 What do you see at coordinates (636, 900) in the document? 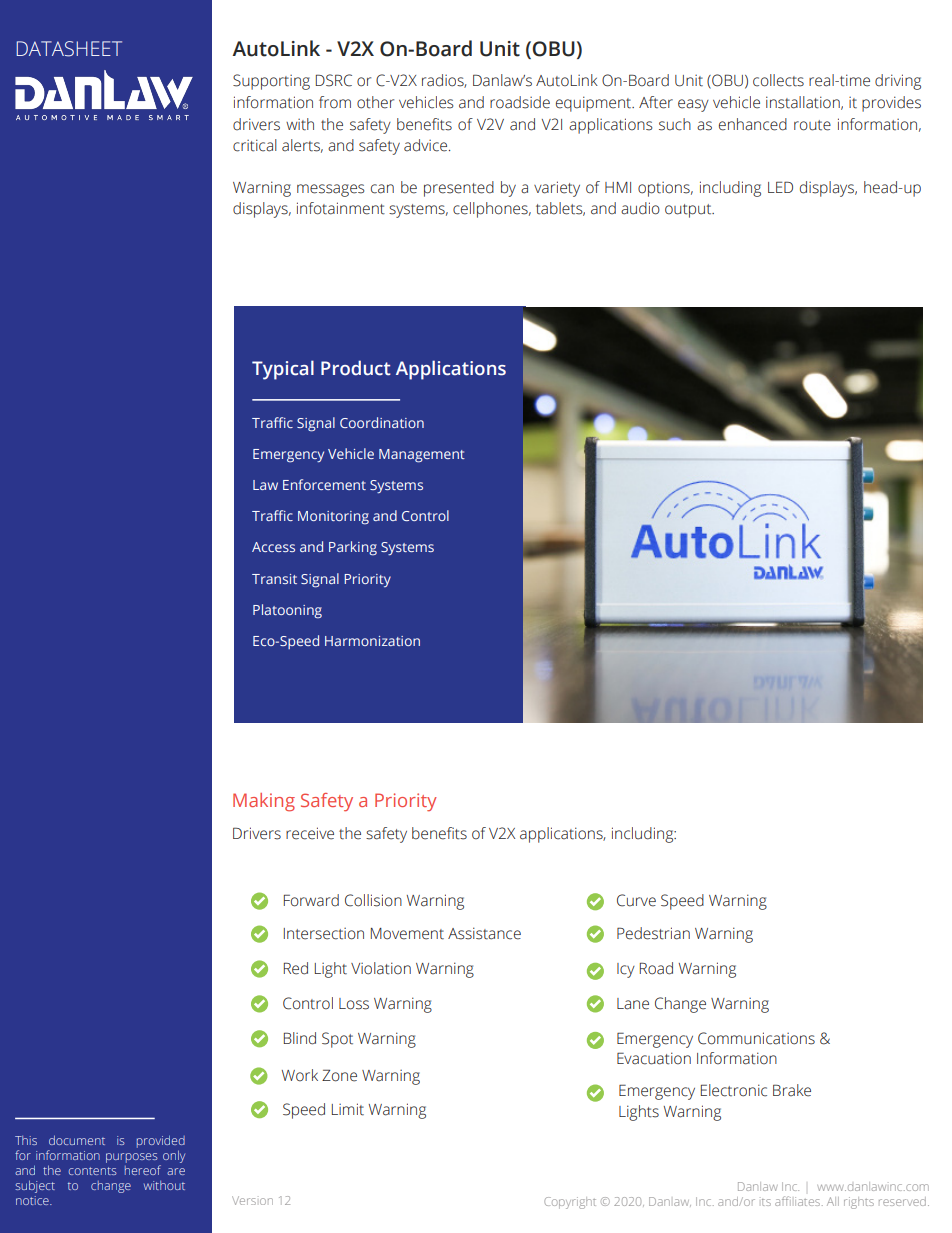
I see `Curve` at bounding box center [636, 900].
